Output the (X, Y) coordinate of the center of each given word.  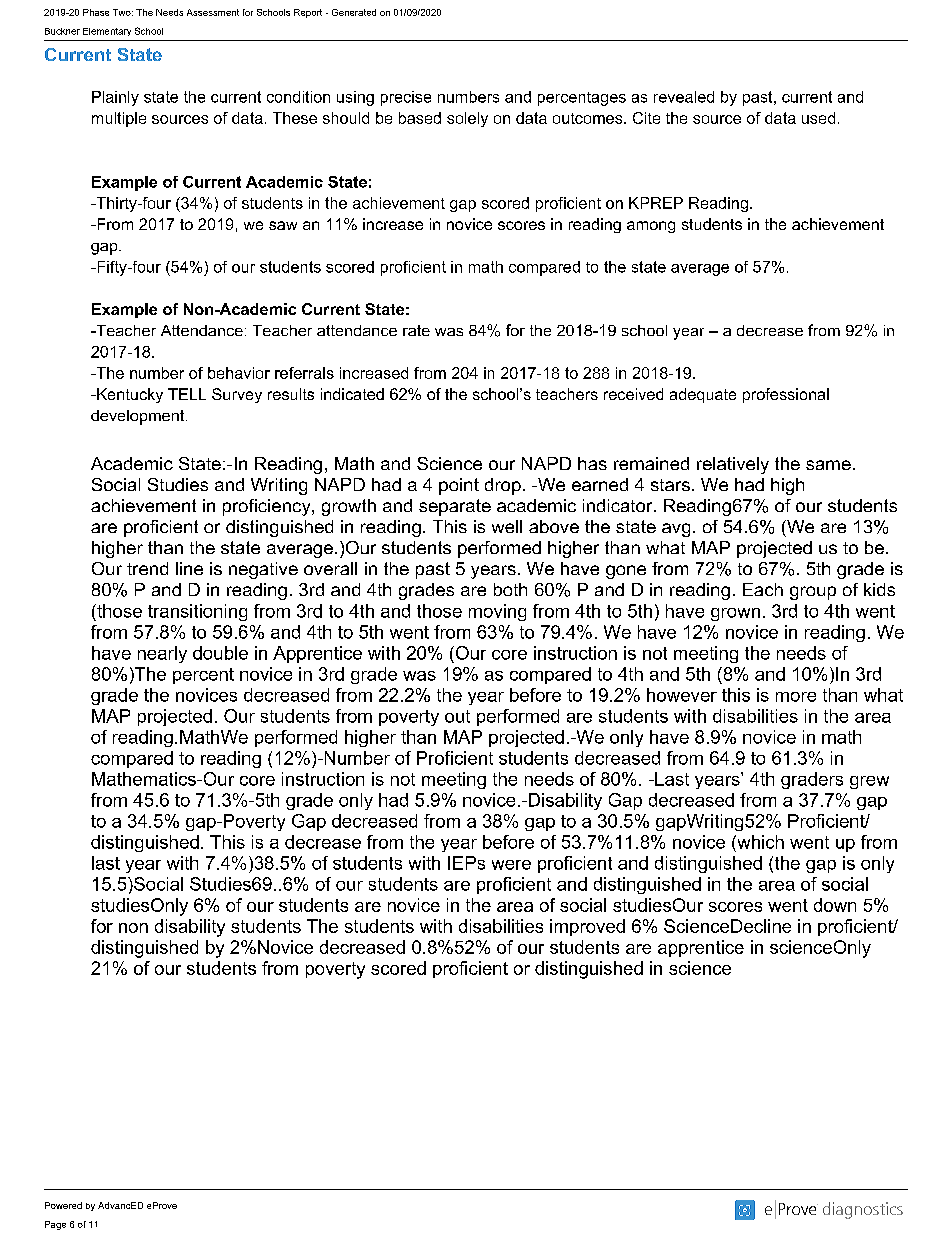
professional (786, 395)
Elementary (107, 32)
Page (55, 1225)
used (818, 118)
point (459, 486)
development (139, 417)
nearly (162, 654)
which (759, 842)
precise (406, 98)
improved (587, 927)
